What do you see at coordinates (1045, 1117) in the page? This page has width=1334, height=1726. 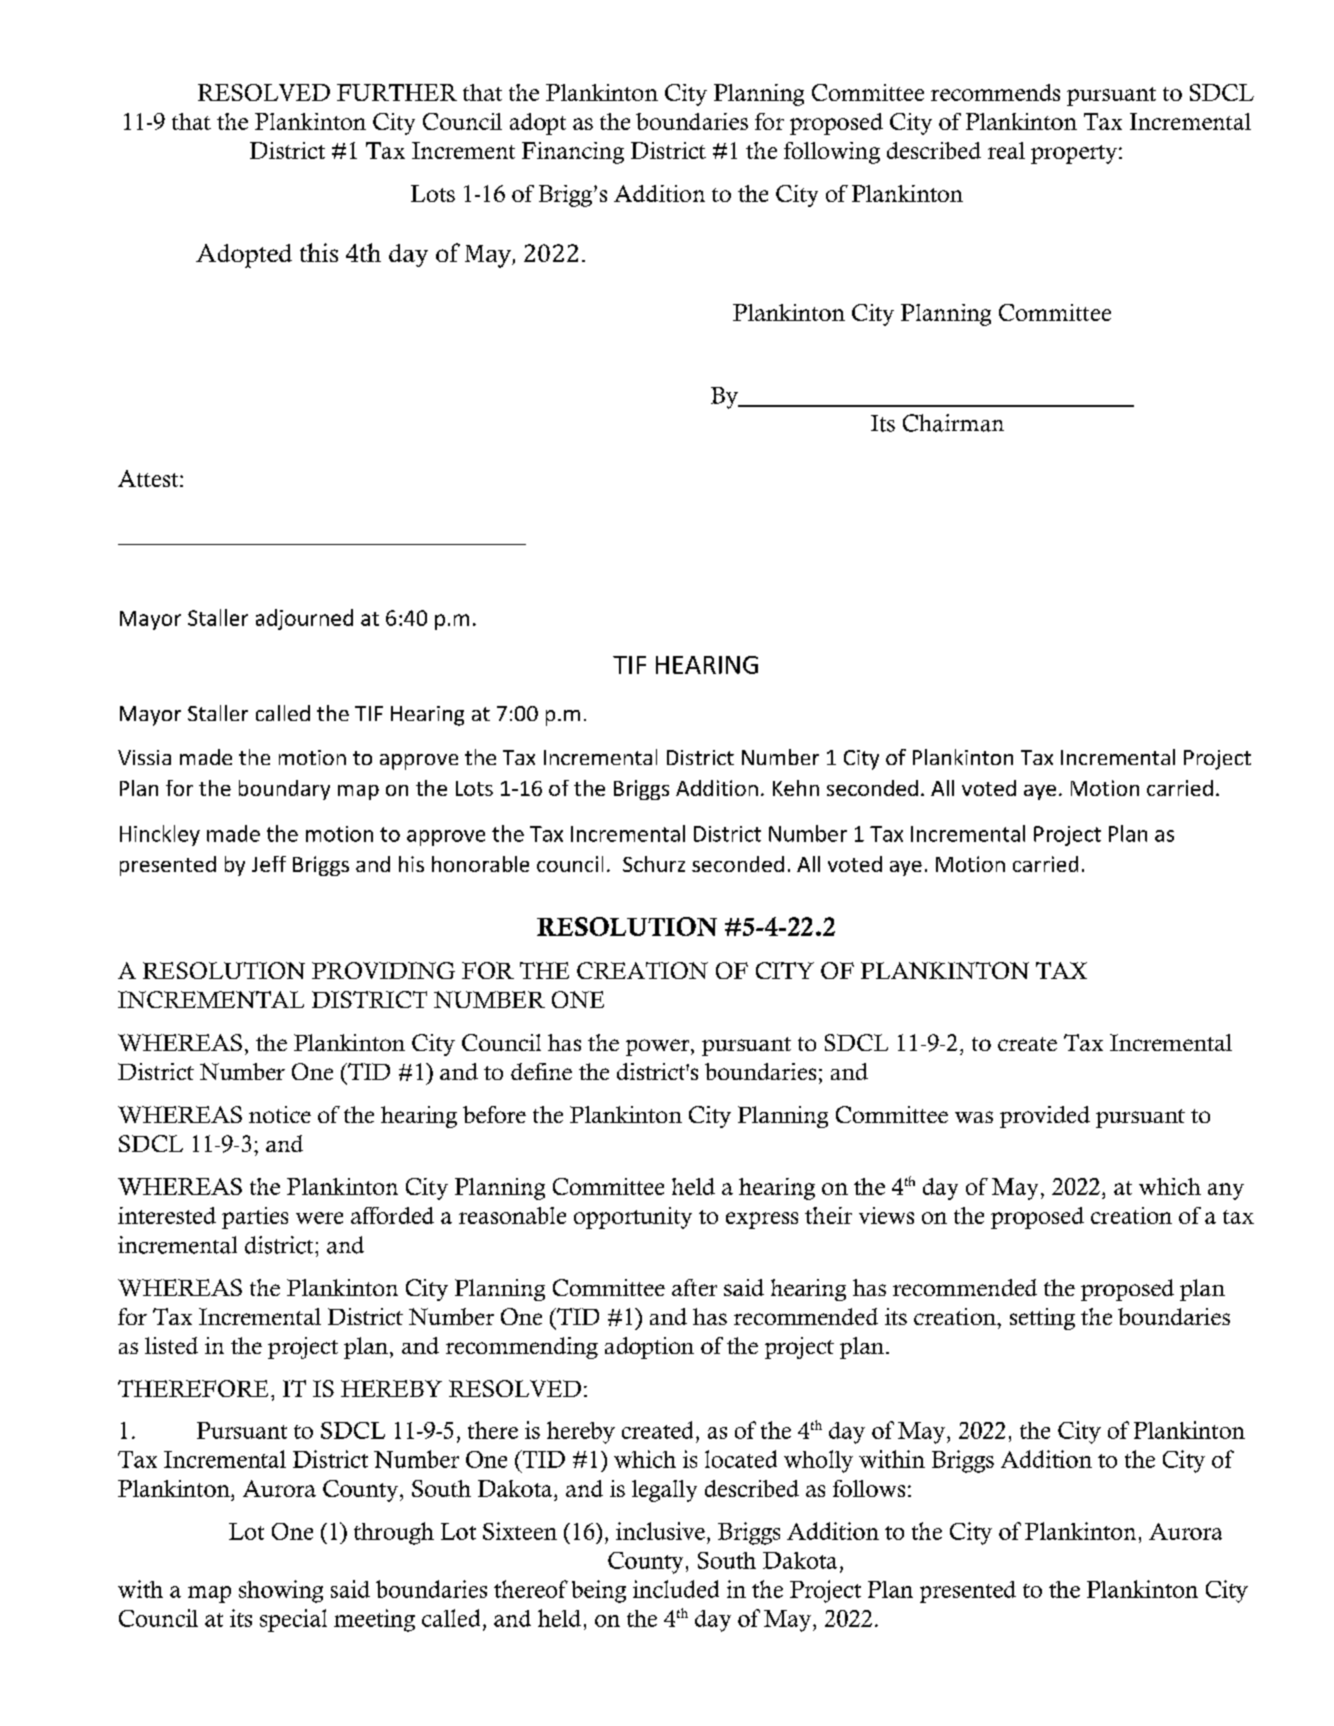 I see `provided` at bounding box center [1045, 1117].
